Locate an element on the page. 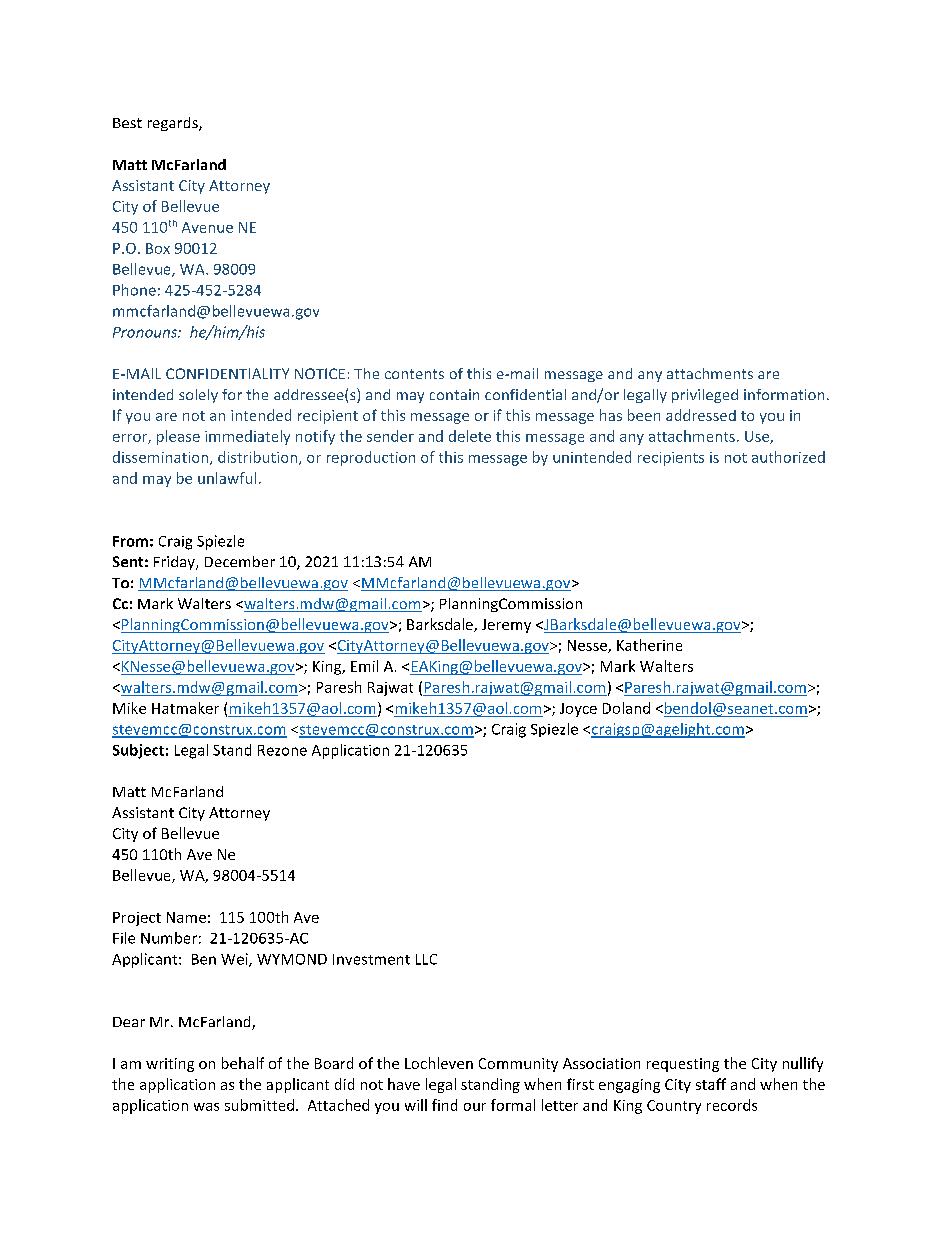  writing is located at coordinates (170, 1065).
